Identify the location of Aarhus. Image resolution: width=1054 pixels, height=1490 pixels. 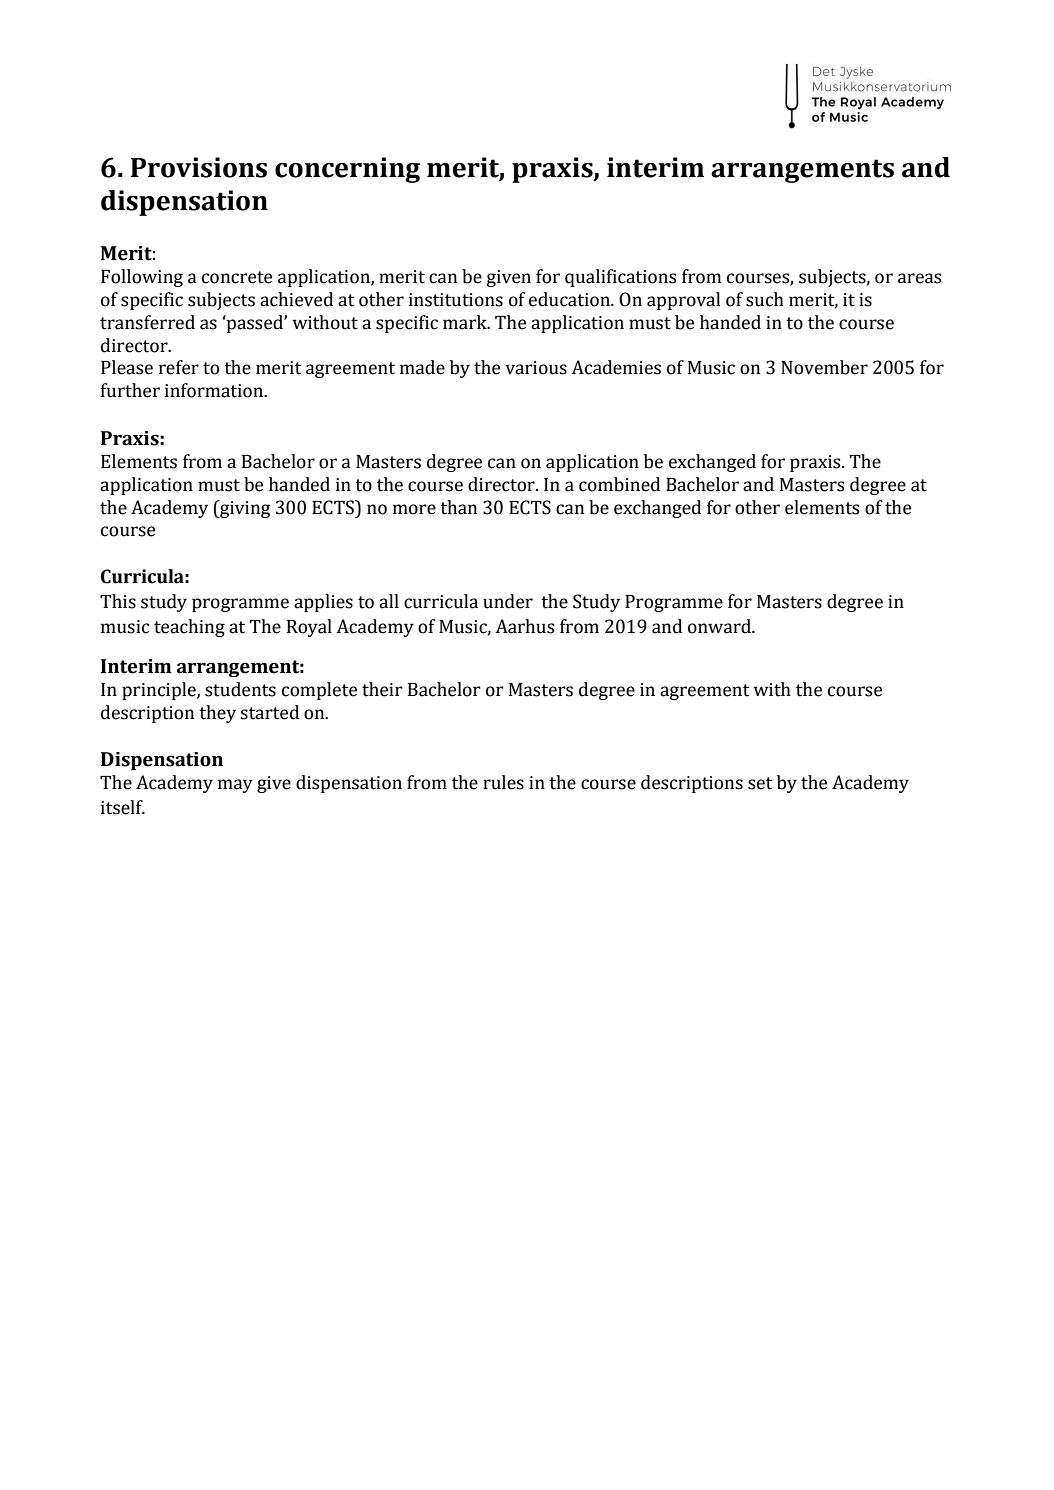
(524, 626).
